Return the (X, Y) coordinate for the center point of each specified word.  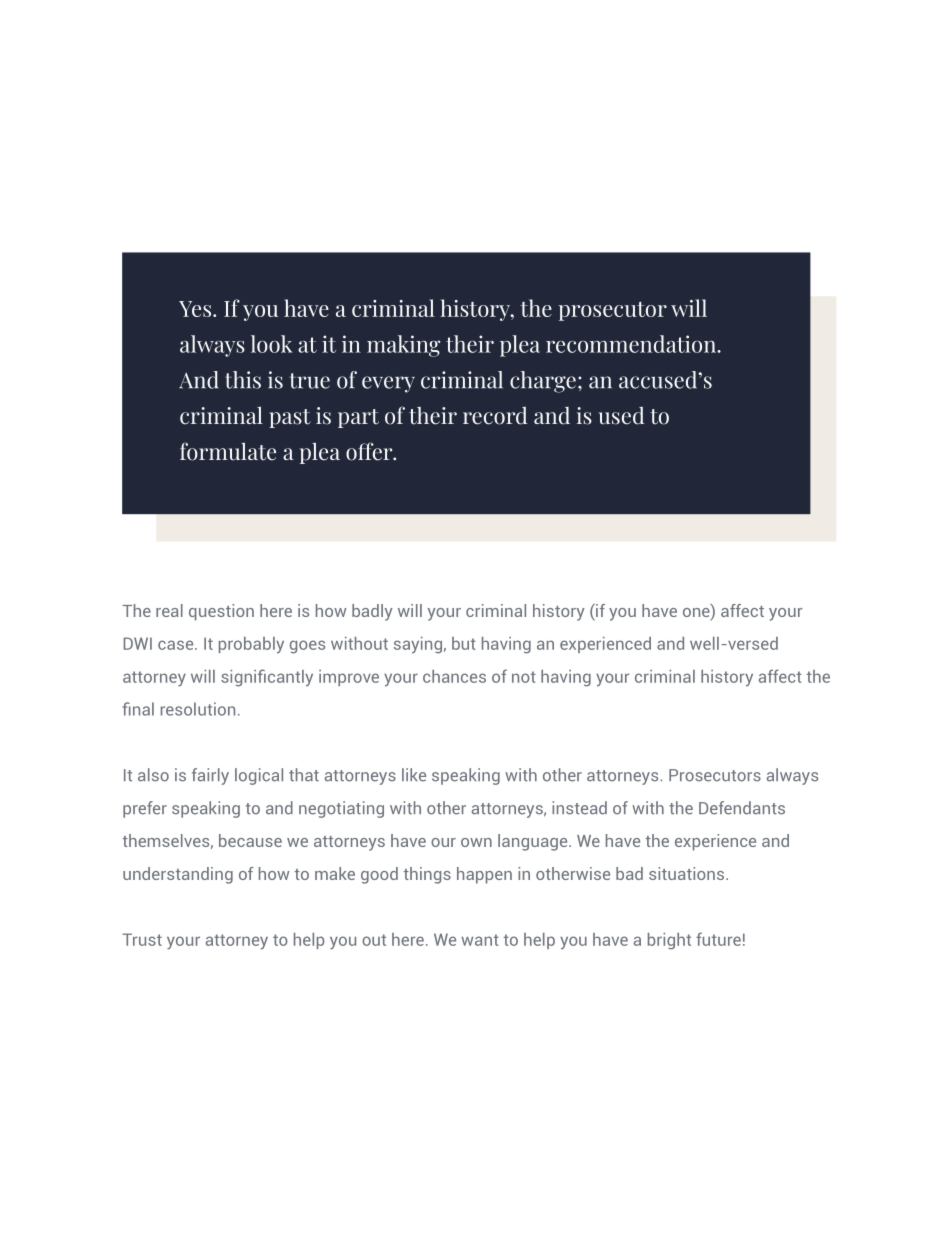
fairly (210, 776)
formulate (228, 451)
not (524, 677)
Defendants (742, 808)
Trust (142, 939)
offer (370, 451)
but (464, 643)
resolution (198, 709)
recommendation (632, 344)
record (495, 416)
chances (454, 676)
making (403, 346)
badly (372, 612)
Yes (195, 309)
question (221, 612)
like (414, 775)
